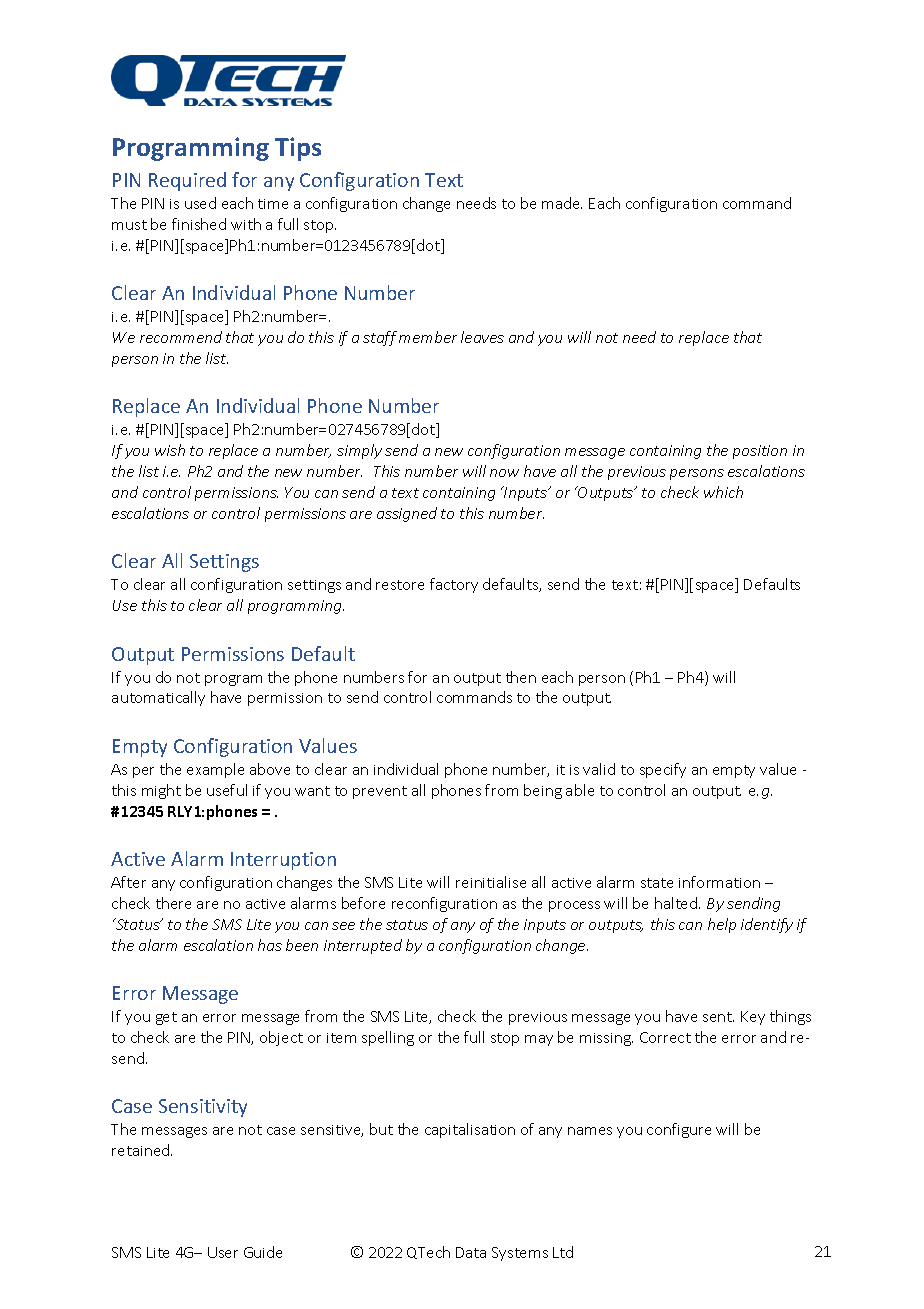 The width and height of the screenshot is (924, 1309). What do you see at coordinates (173, 903) in the screenshot?
I see `there` at bounding box center [173, 903].
